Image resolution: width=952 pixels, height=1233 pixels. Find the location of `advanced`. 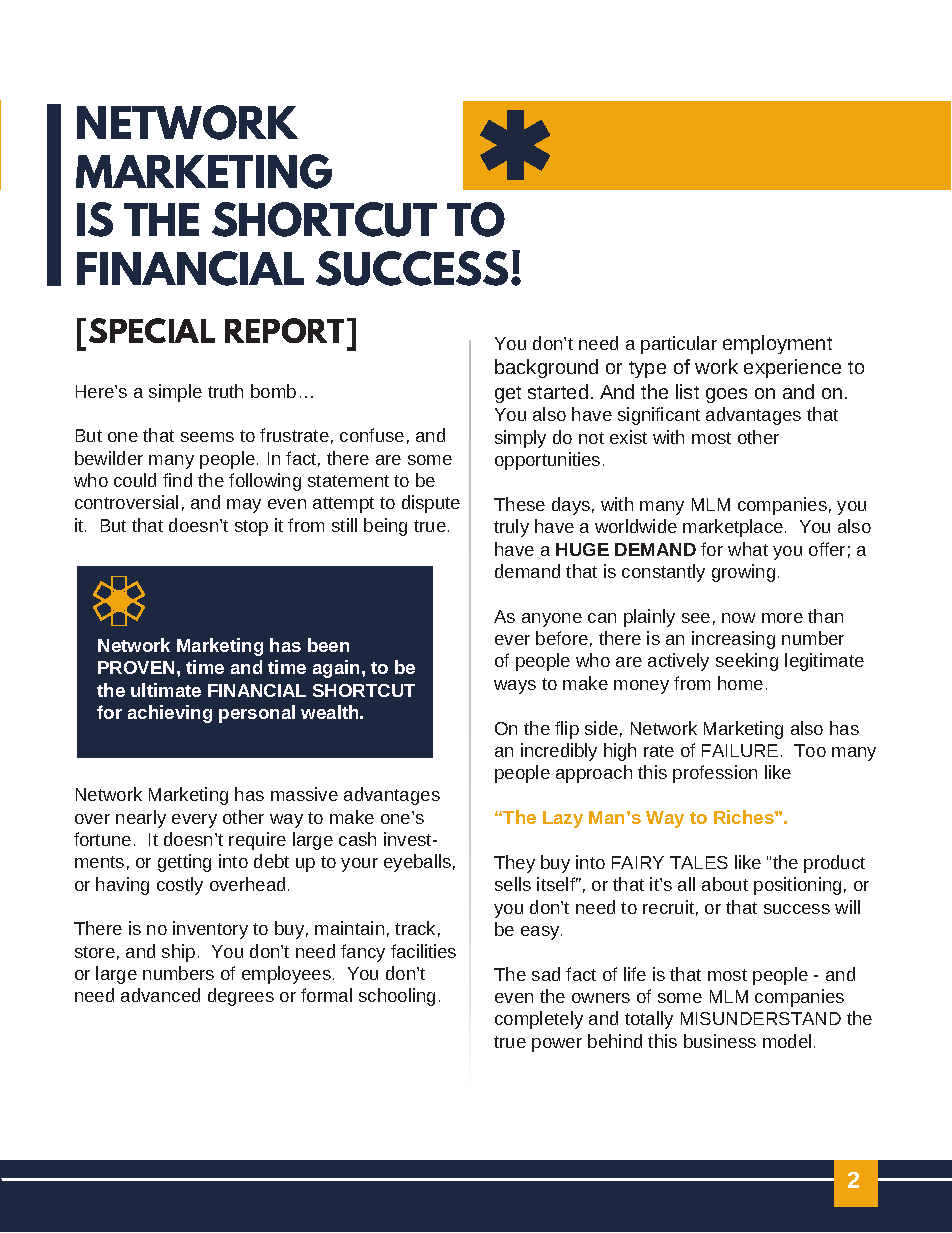

advanced is located at coordinates (160, 995).
